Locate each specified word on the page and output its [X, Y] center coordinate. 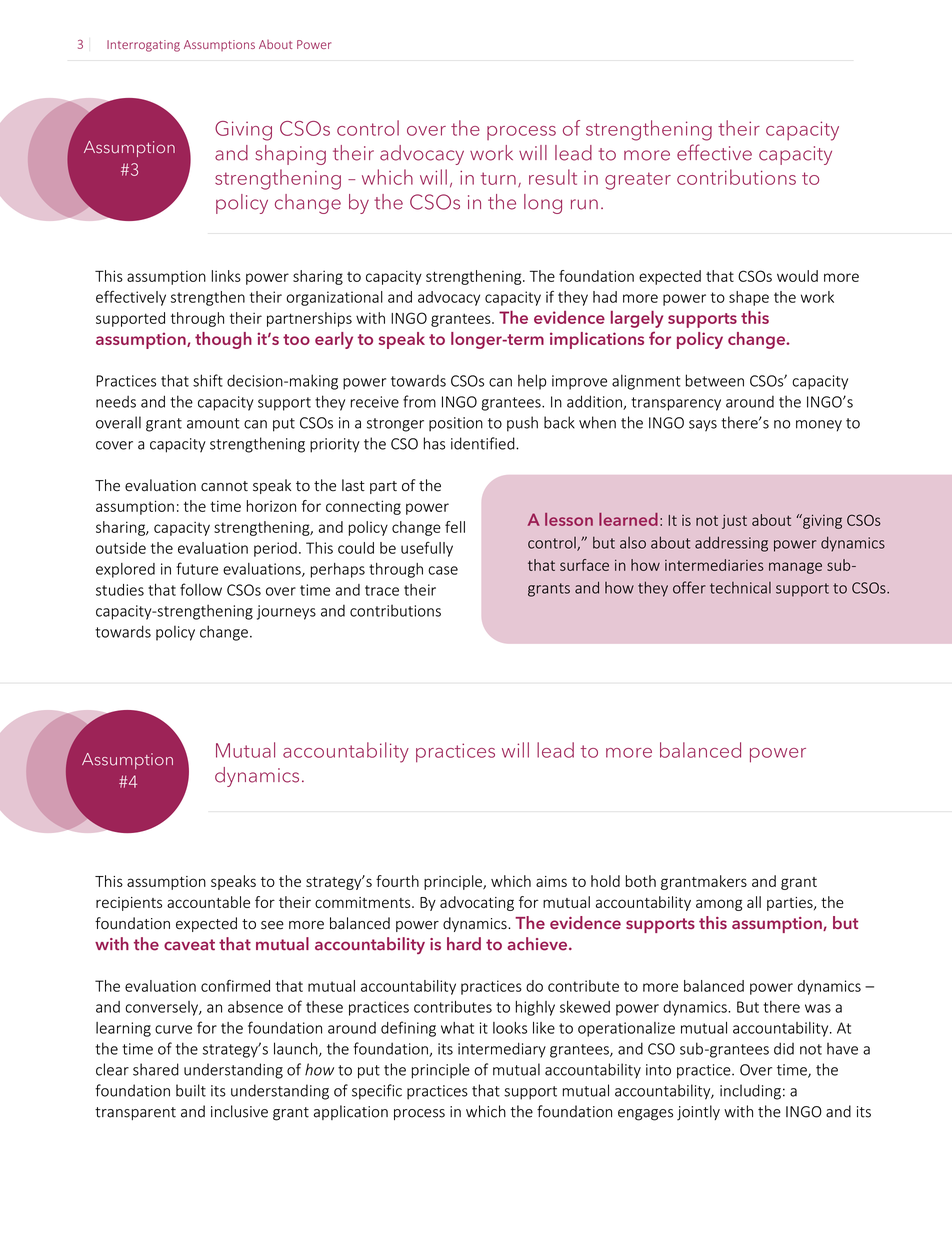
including [750, 1092]
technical [740, 588]
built [191, 1090]
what [457, 1028]
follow [201, 589]
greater [638, 181]
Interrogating [143, 46]
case [443, 570]
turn [498, 178]
